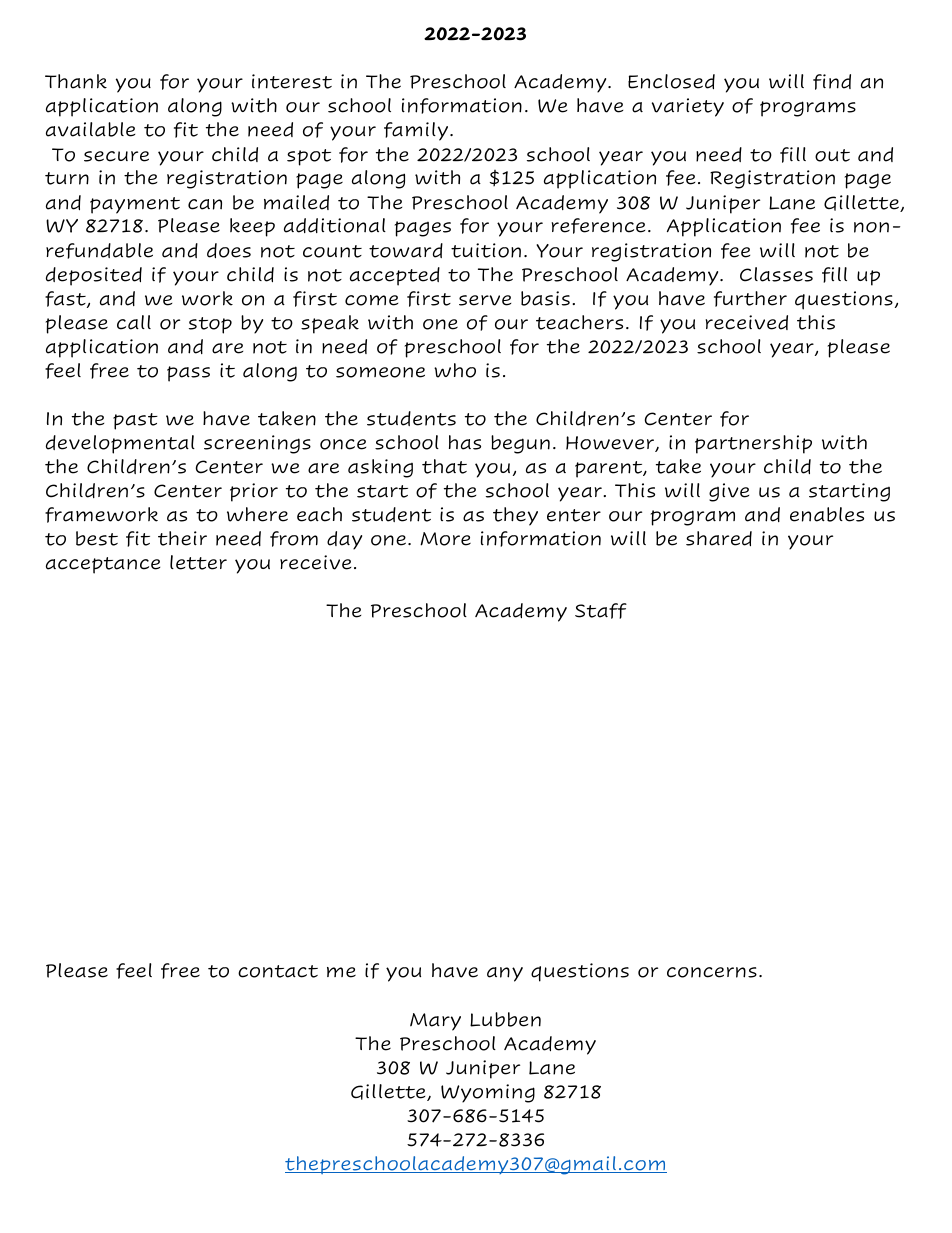 The height and width of the page is (1233, 952). I want to click on Wyoming, so click(488, 1093).
